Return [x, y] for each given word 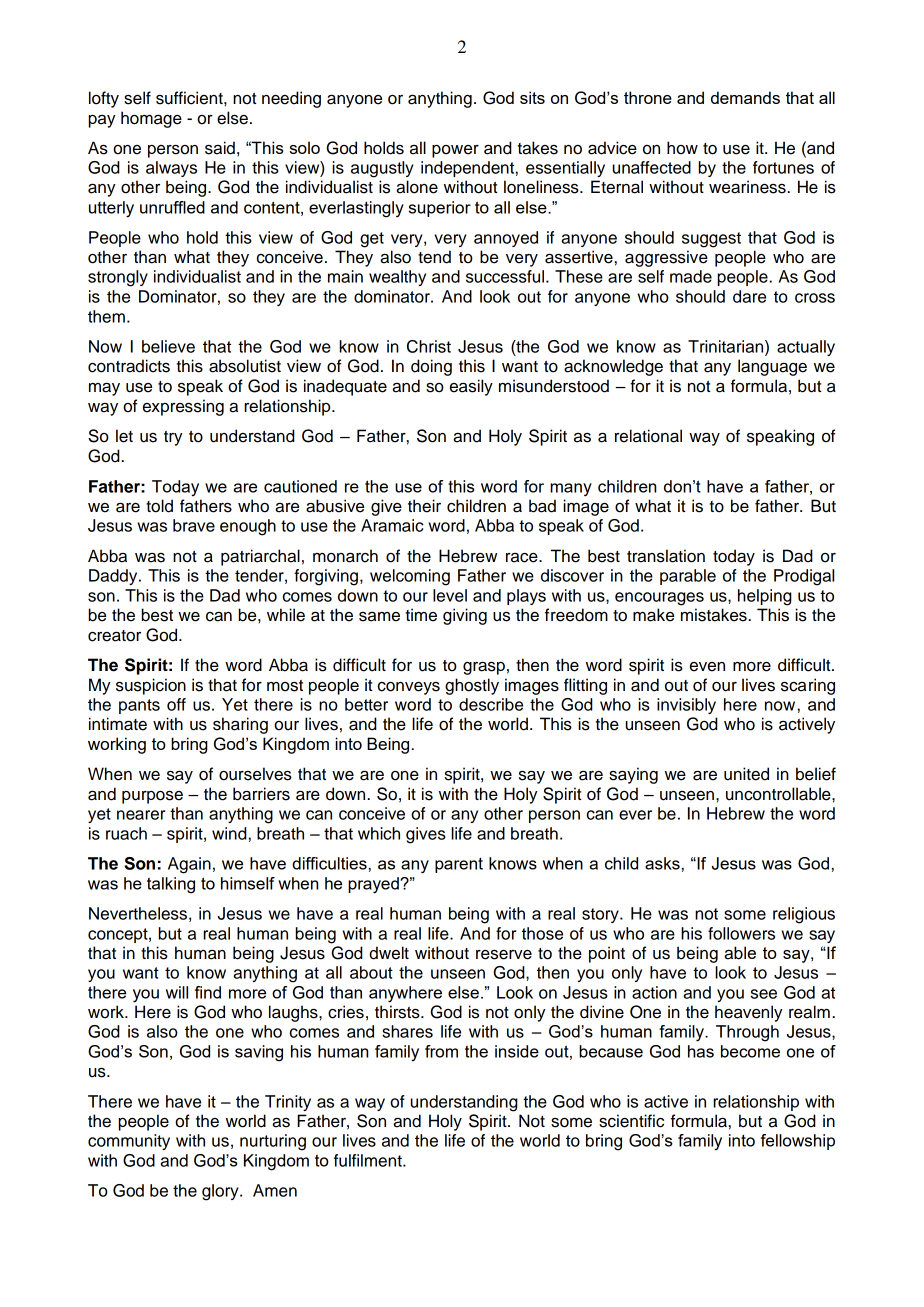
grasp [484, 668]
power [455, 151]
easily [471, 387]
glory [221, 1192]
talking [171, 885]
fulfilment [369, 1160]
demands [745, 97]
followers [741, 933]
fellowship [798, 1142]
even [707, 667]
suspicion [151, 686]
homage [151, 119]
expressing [183, 407]
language [772, 367]
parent [459, 865]
